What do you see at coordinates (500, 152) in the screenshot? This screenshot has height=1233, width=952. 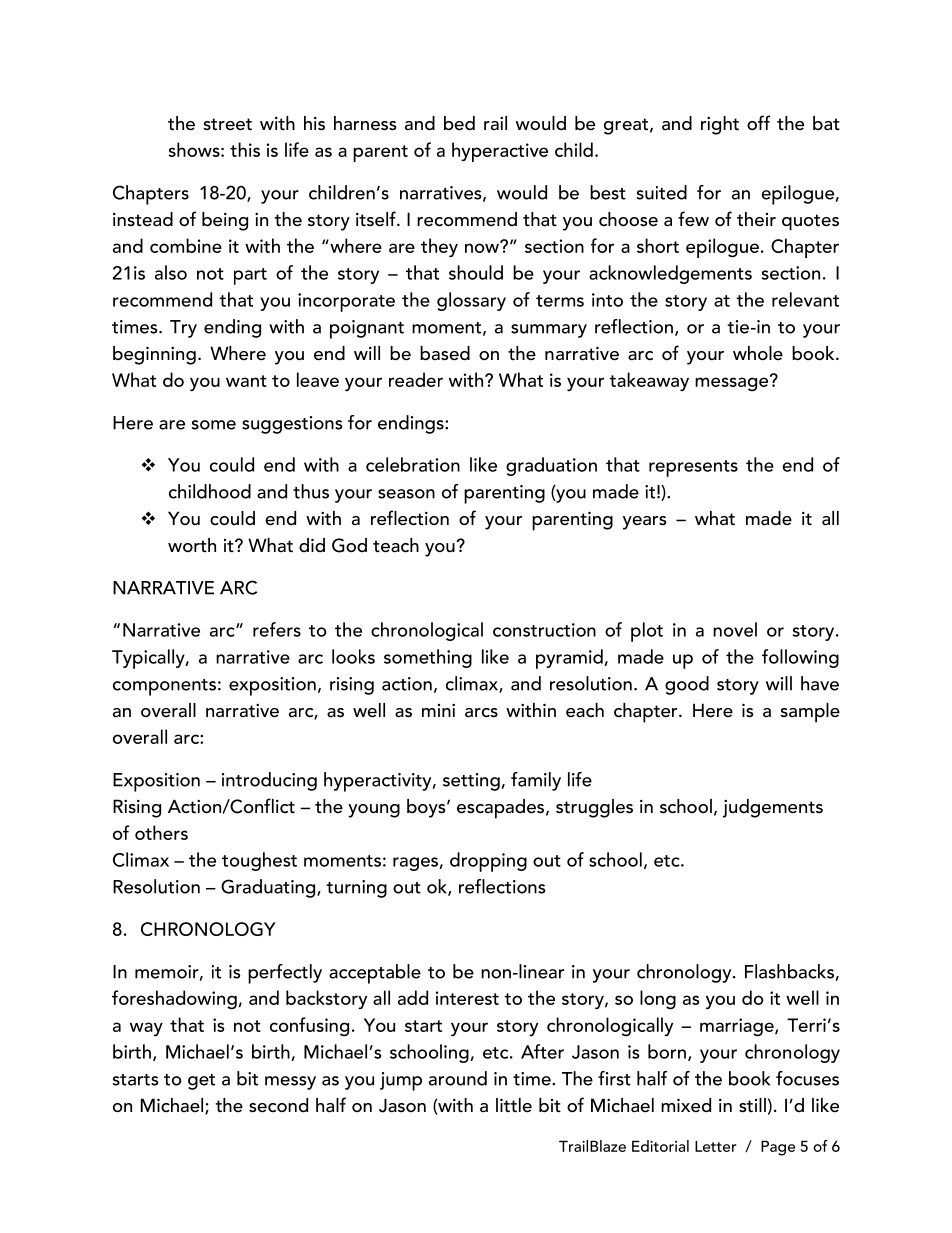 I see `hyperactive` at bounding box center [500, 152].
